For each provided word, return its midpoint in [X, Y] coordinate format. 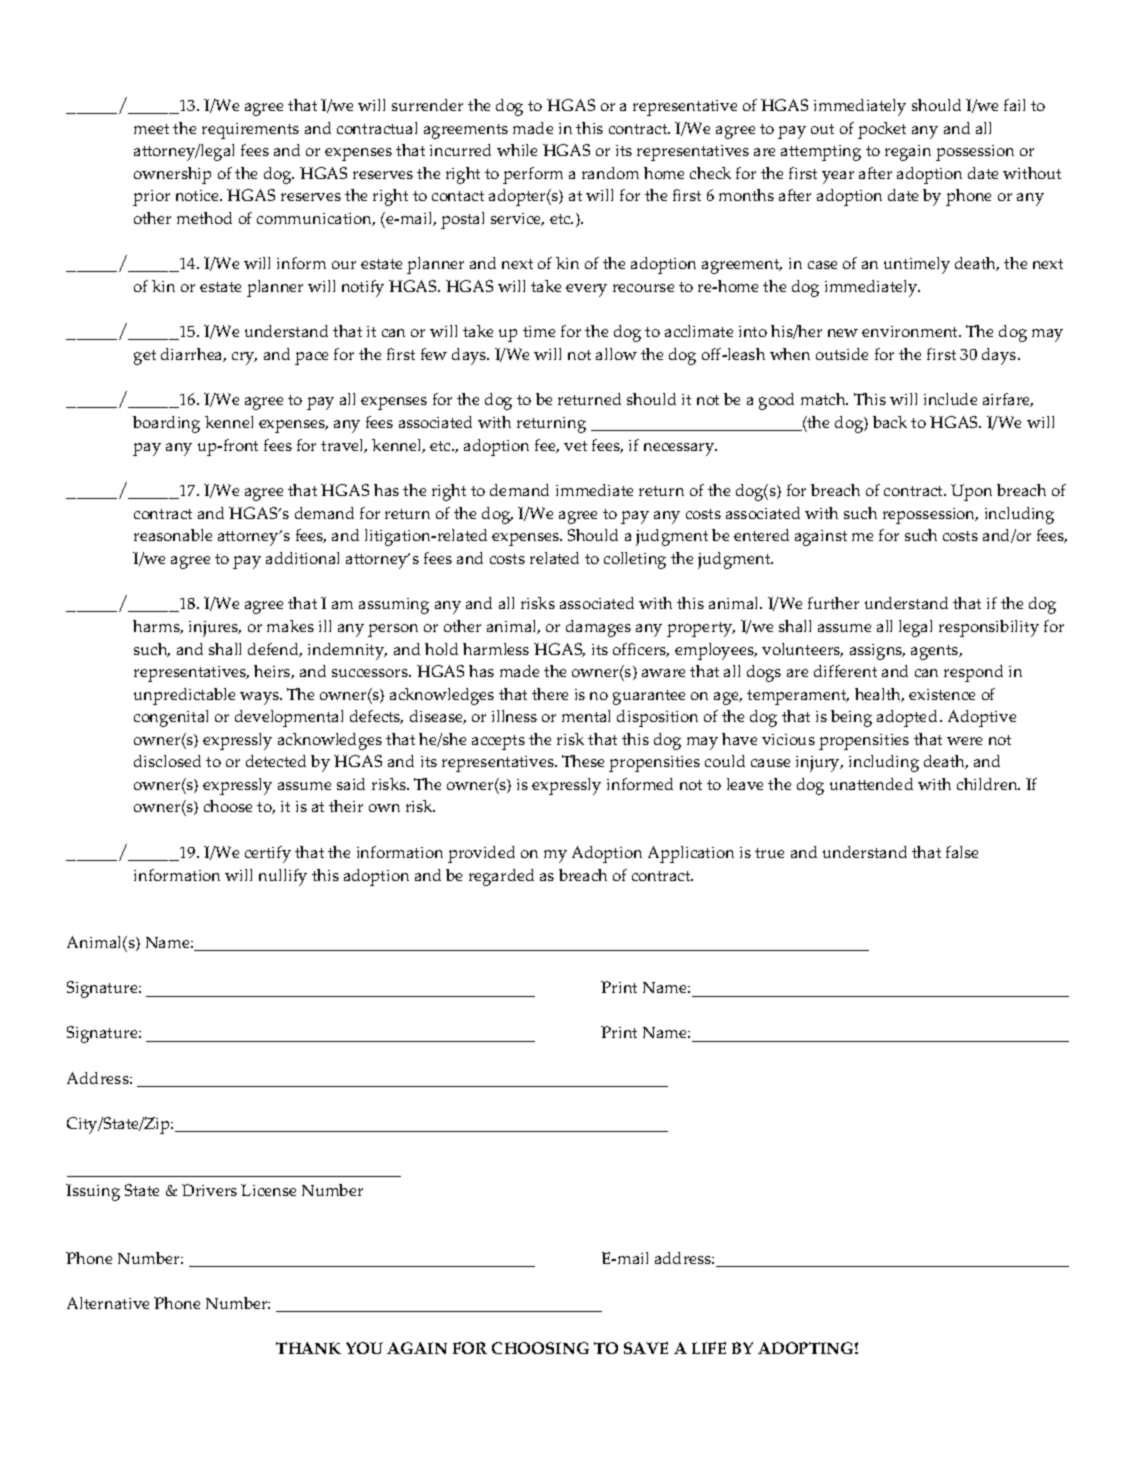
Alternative [108, 1303]
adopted [909, 718]
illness [514, 716]
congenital [171, 718]
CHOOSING [540, 1348]
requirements [250, 131]
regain [908, 153]
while [517, 150]
